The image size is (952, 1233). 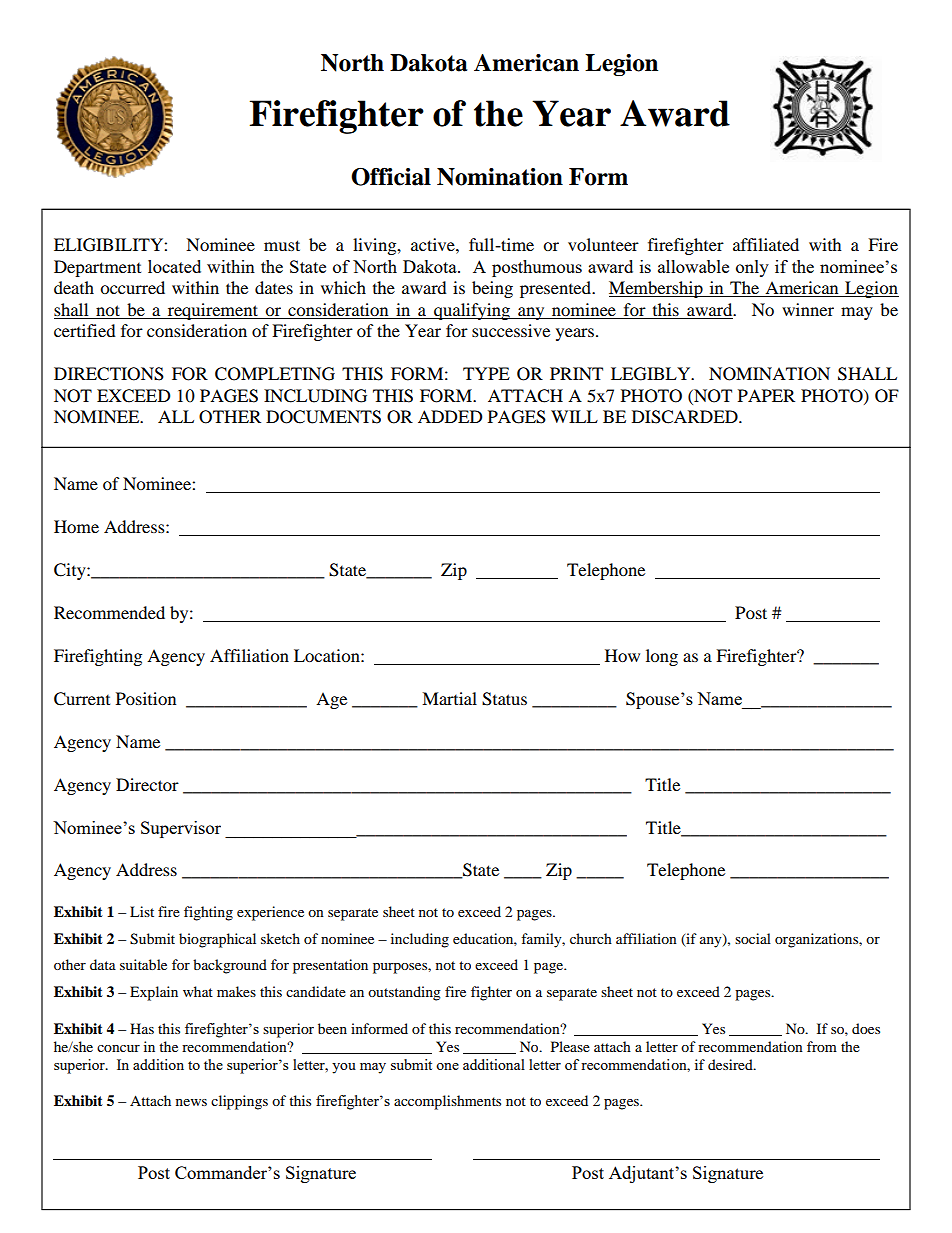 I want to click on accomplishments, so click(x=447, y=1102).
